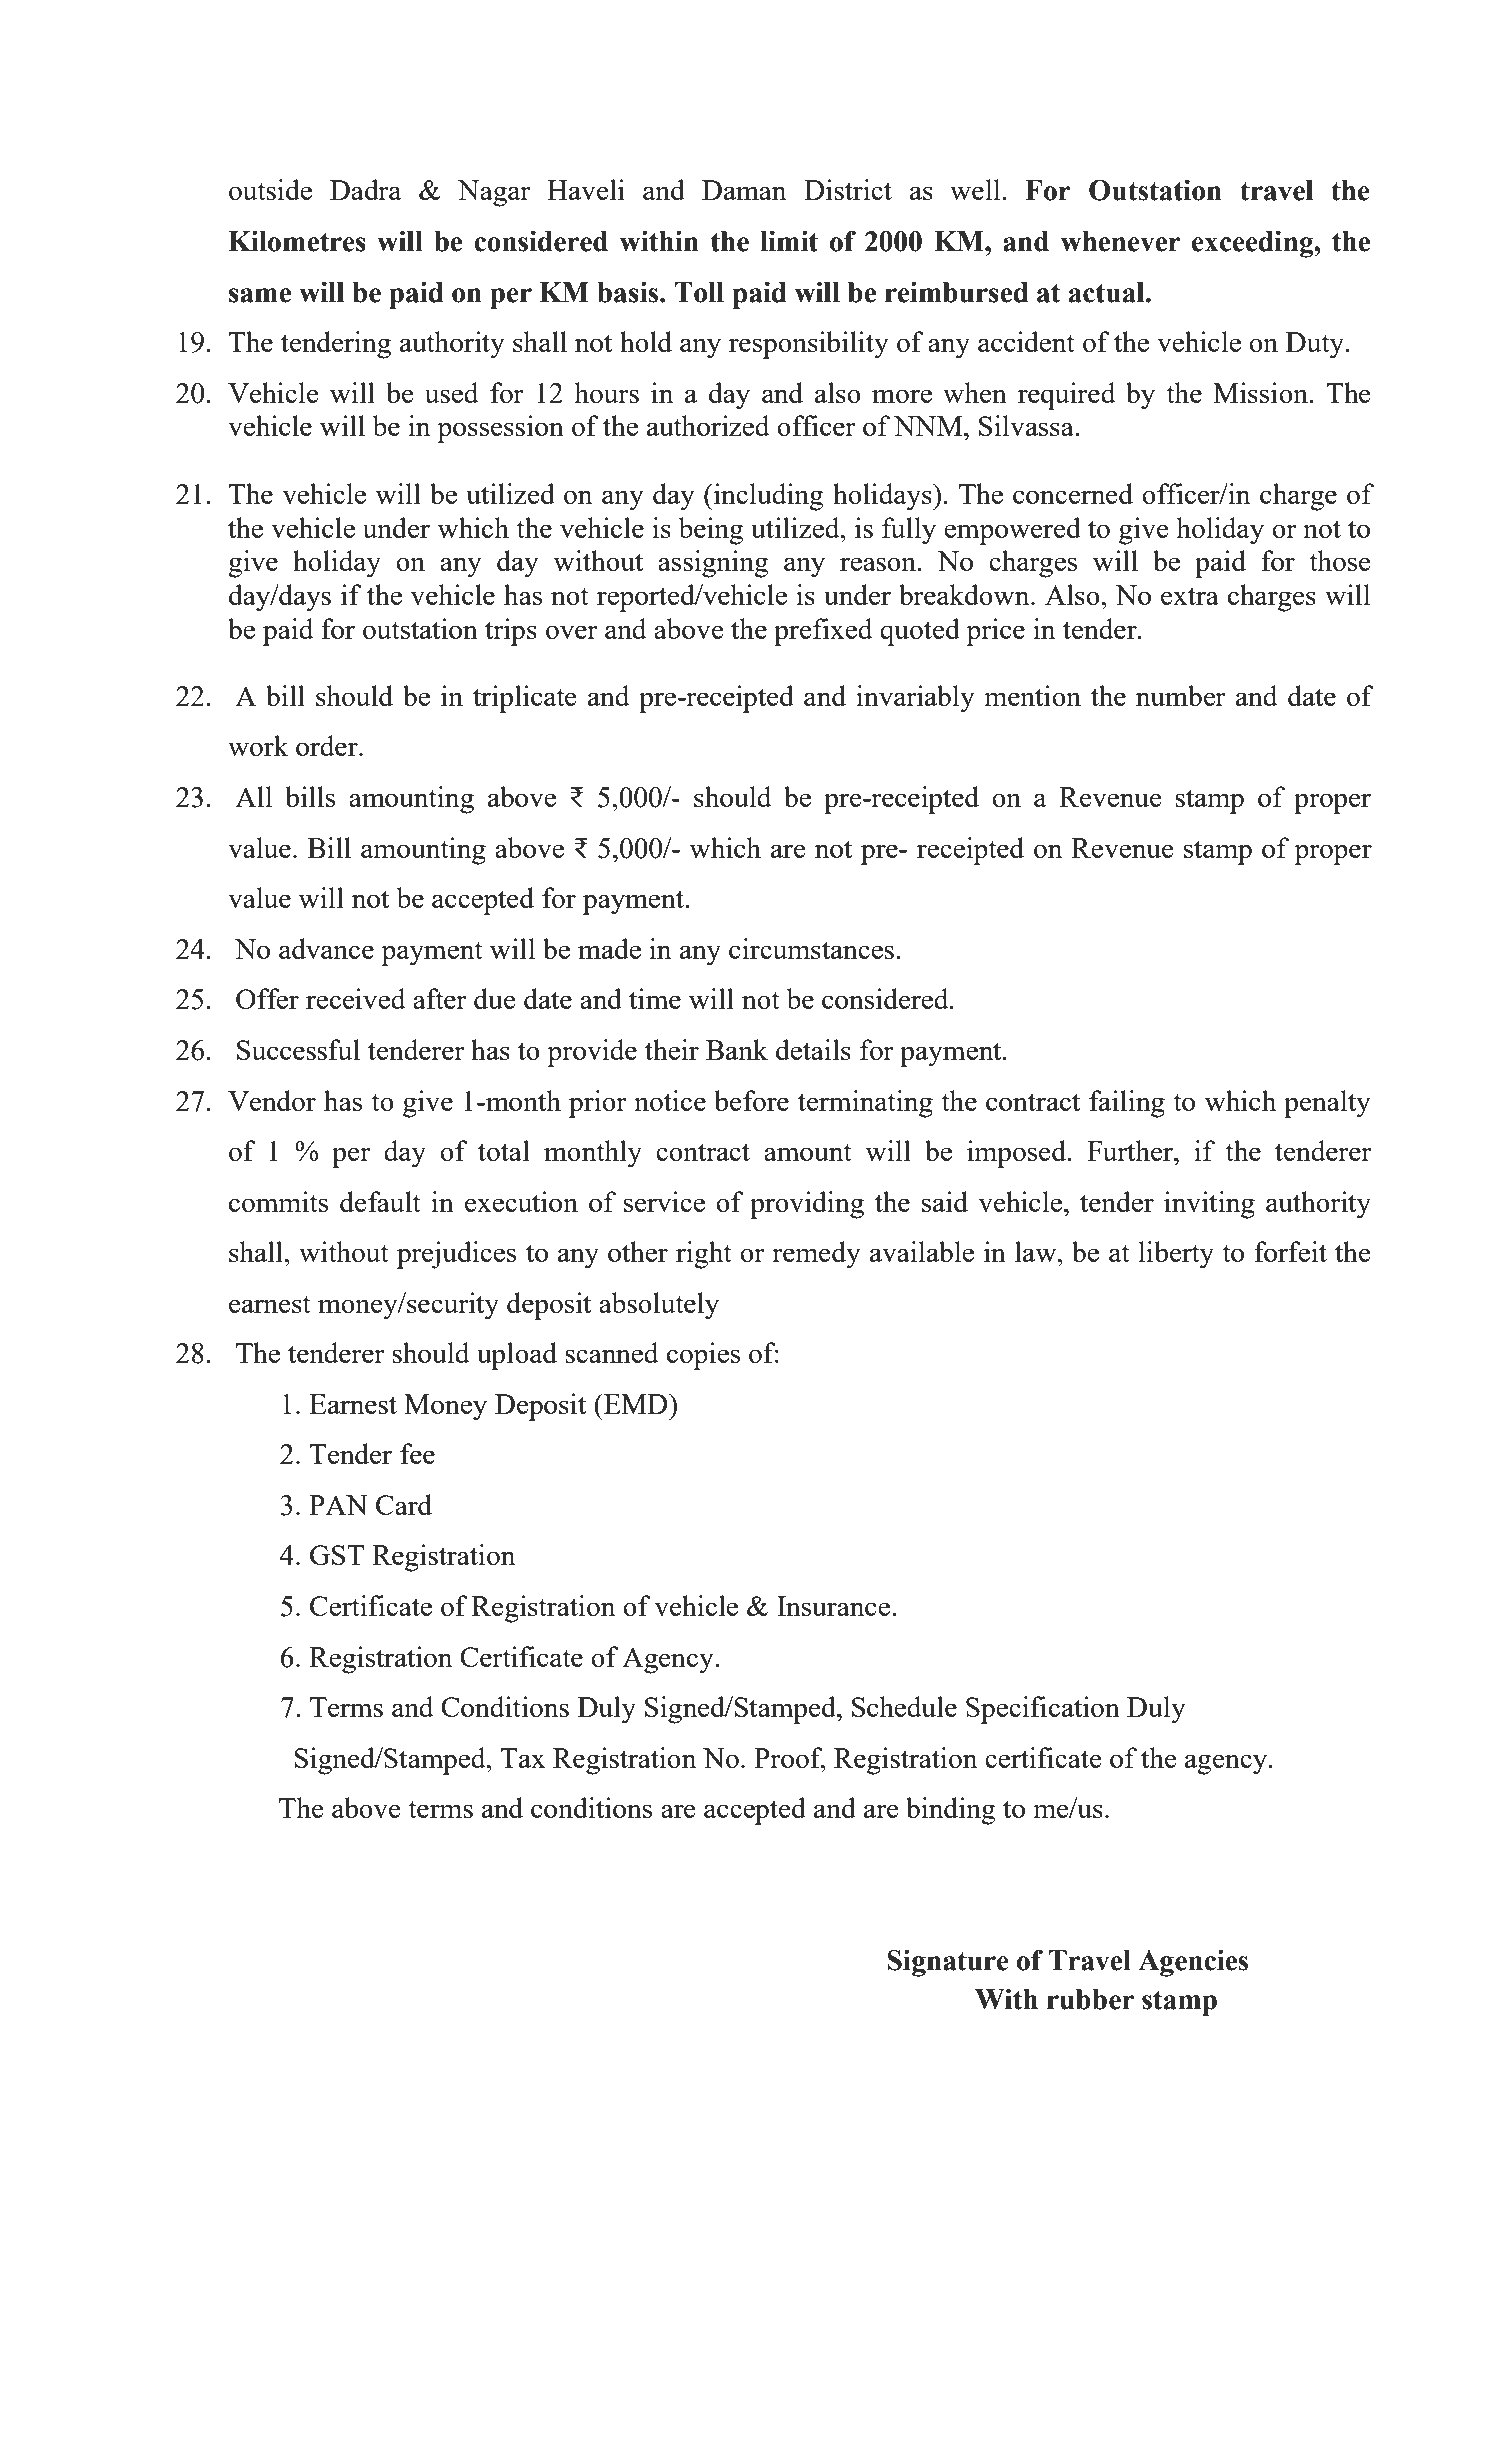 This document has height=2462, width=1495. Describe the element at coordinates (297, 241) in the document. I see `Kilometres` at that location.
